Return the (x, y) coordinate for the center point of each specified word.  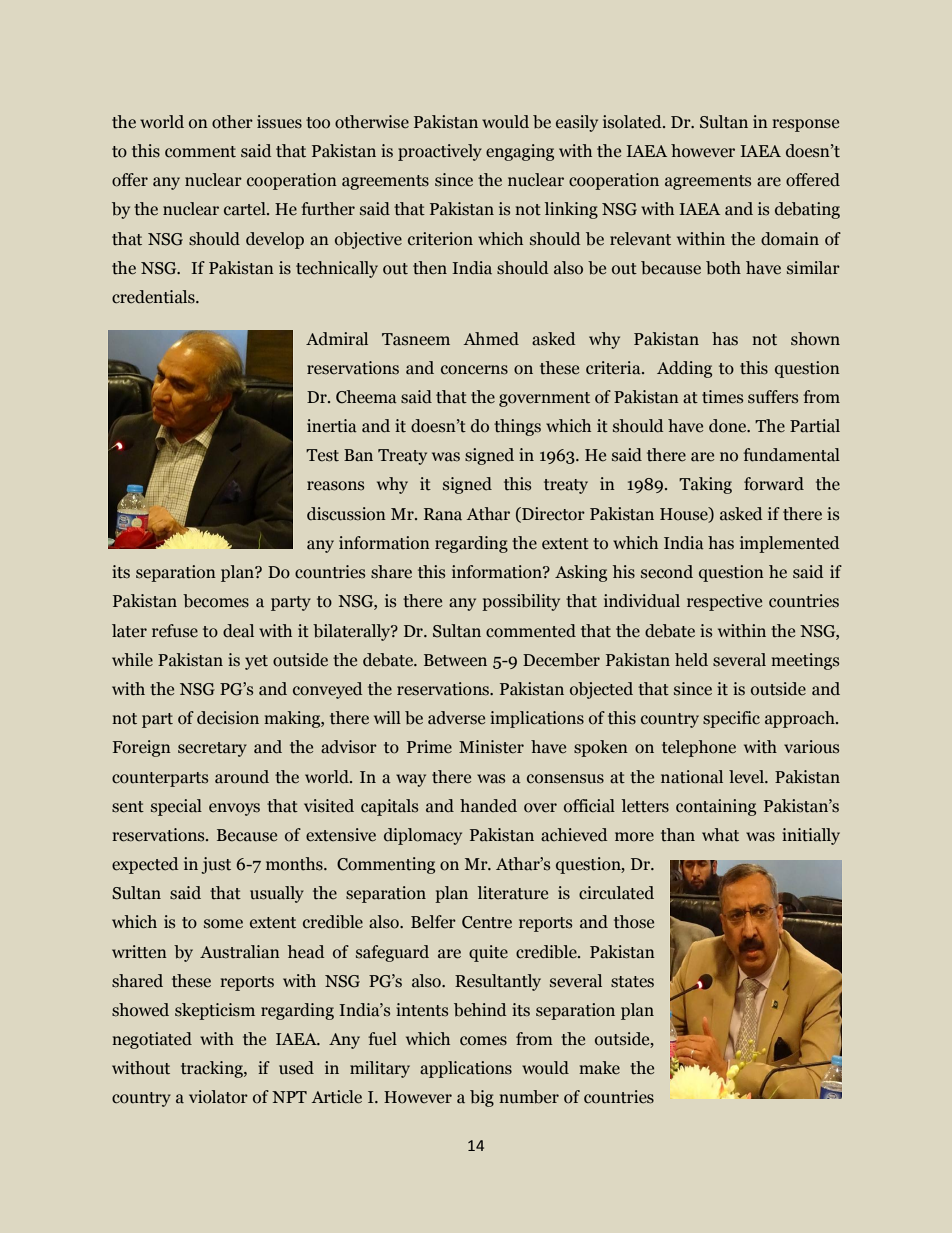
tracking (213, 1069)
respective (724, 602)
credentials (154, 297)
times (722, 397)
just (216, 865)
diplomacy (423, 836)
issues (279, 122)
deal (238, 631)
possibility (521, 602)
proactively (440, 152)
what (720, 835)
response (805, 125)
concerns (474, 370)
